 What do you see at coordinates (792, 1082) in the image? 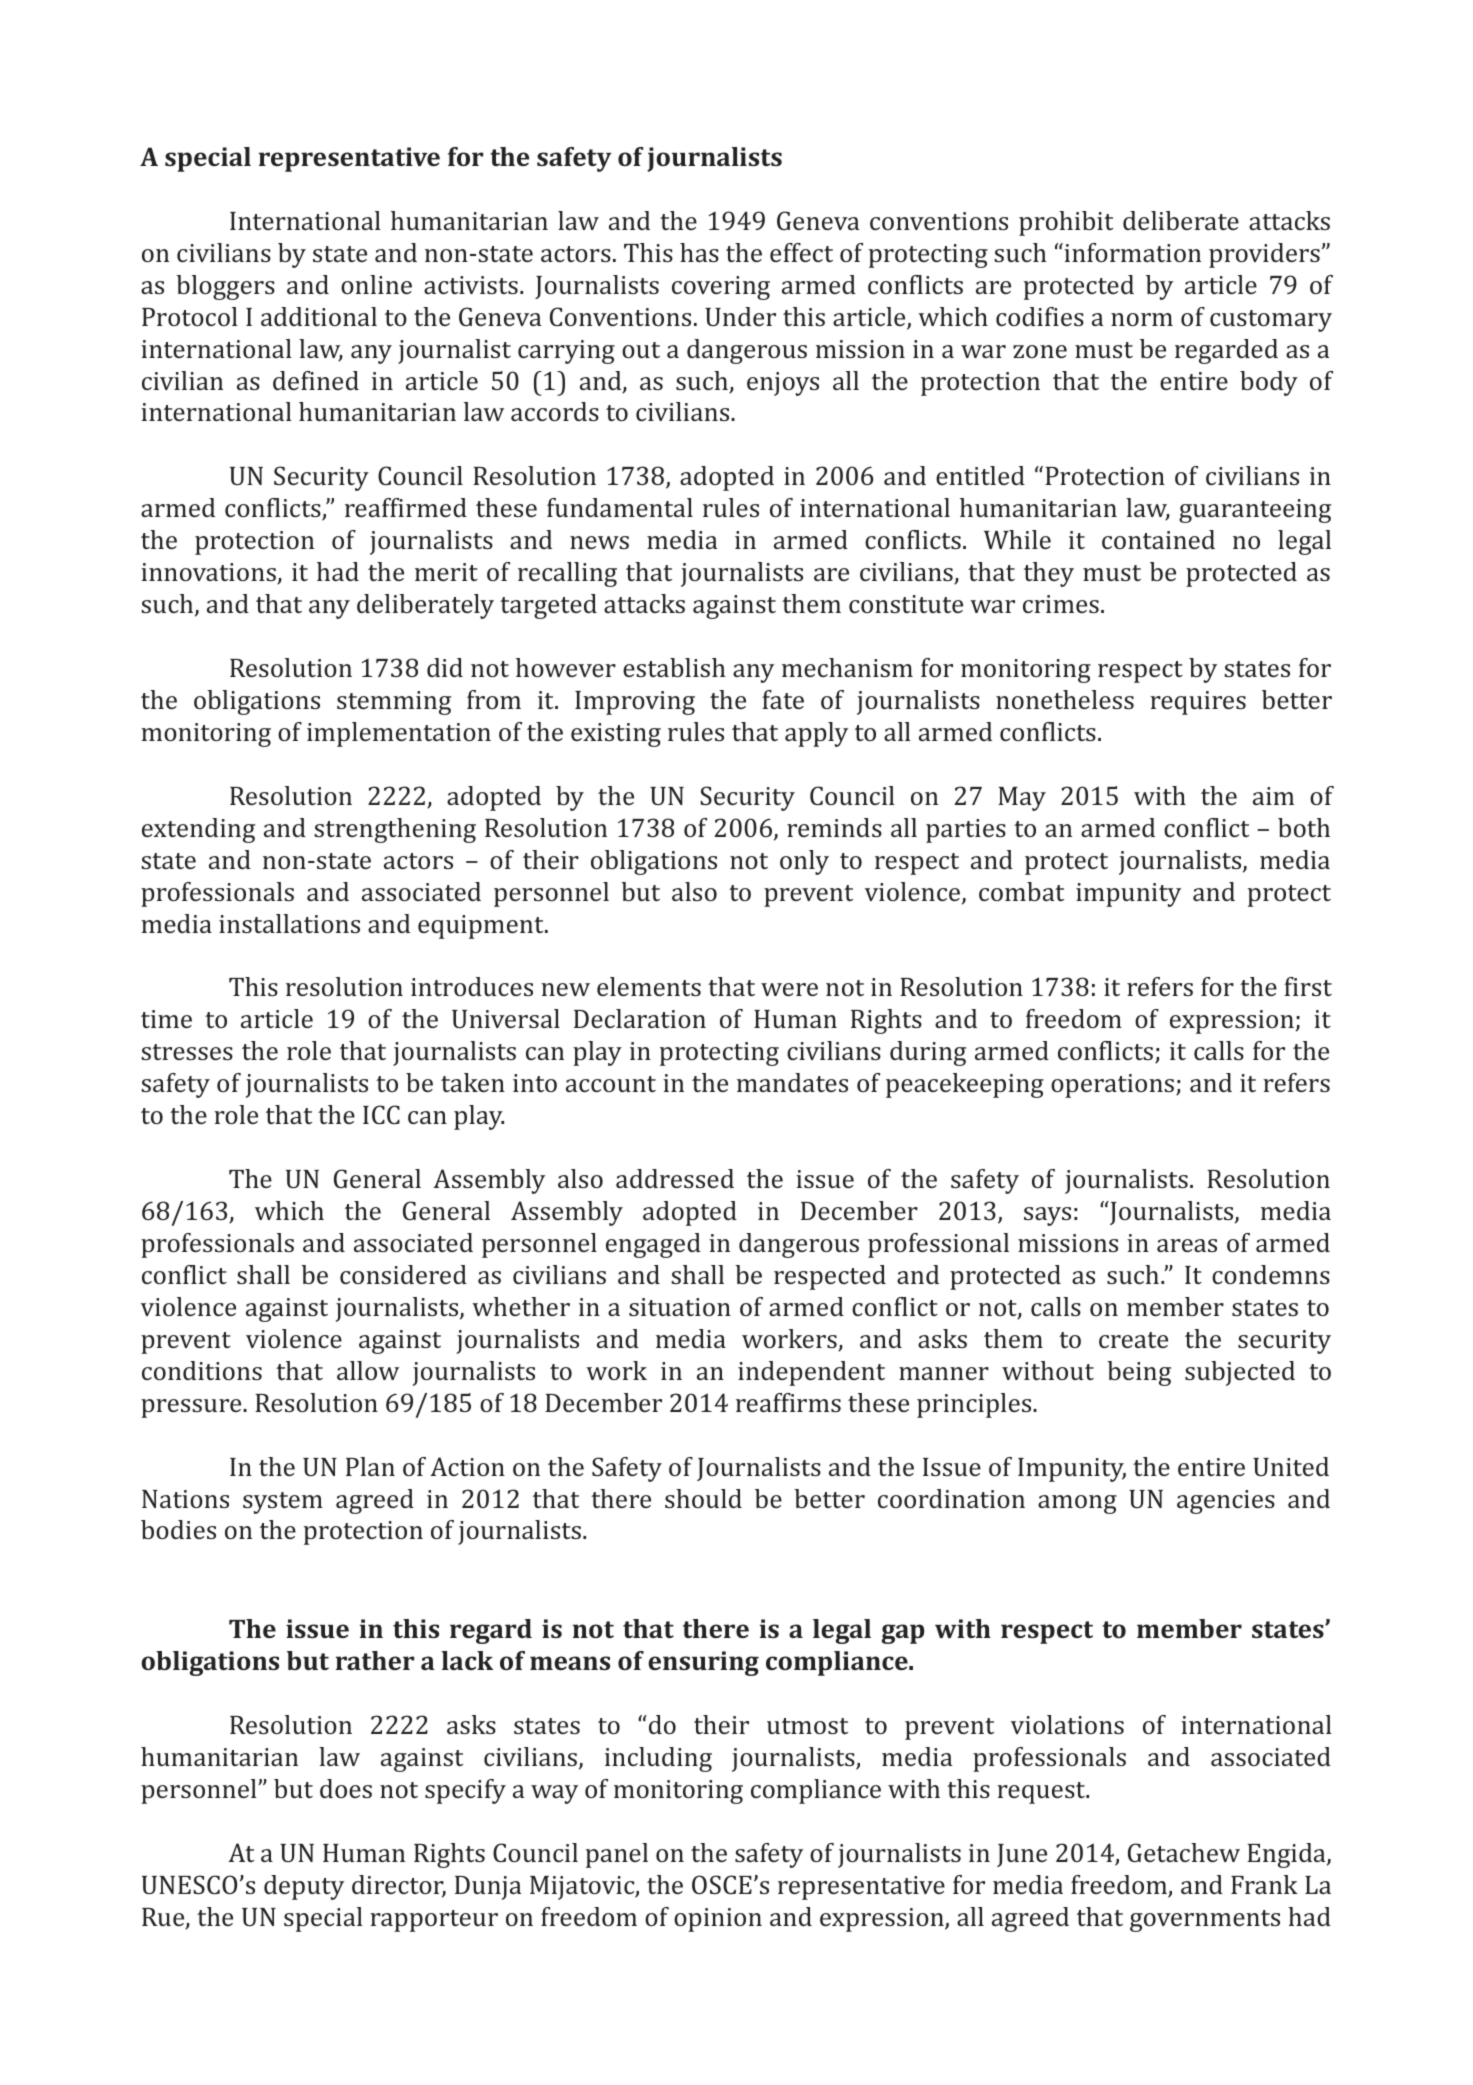
I see `mandates` at bounding box center [792, 1082].
